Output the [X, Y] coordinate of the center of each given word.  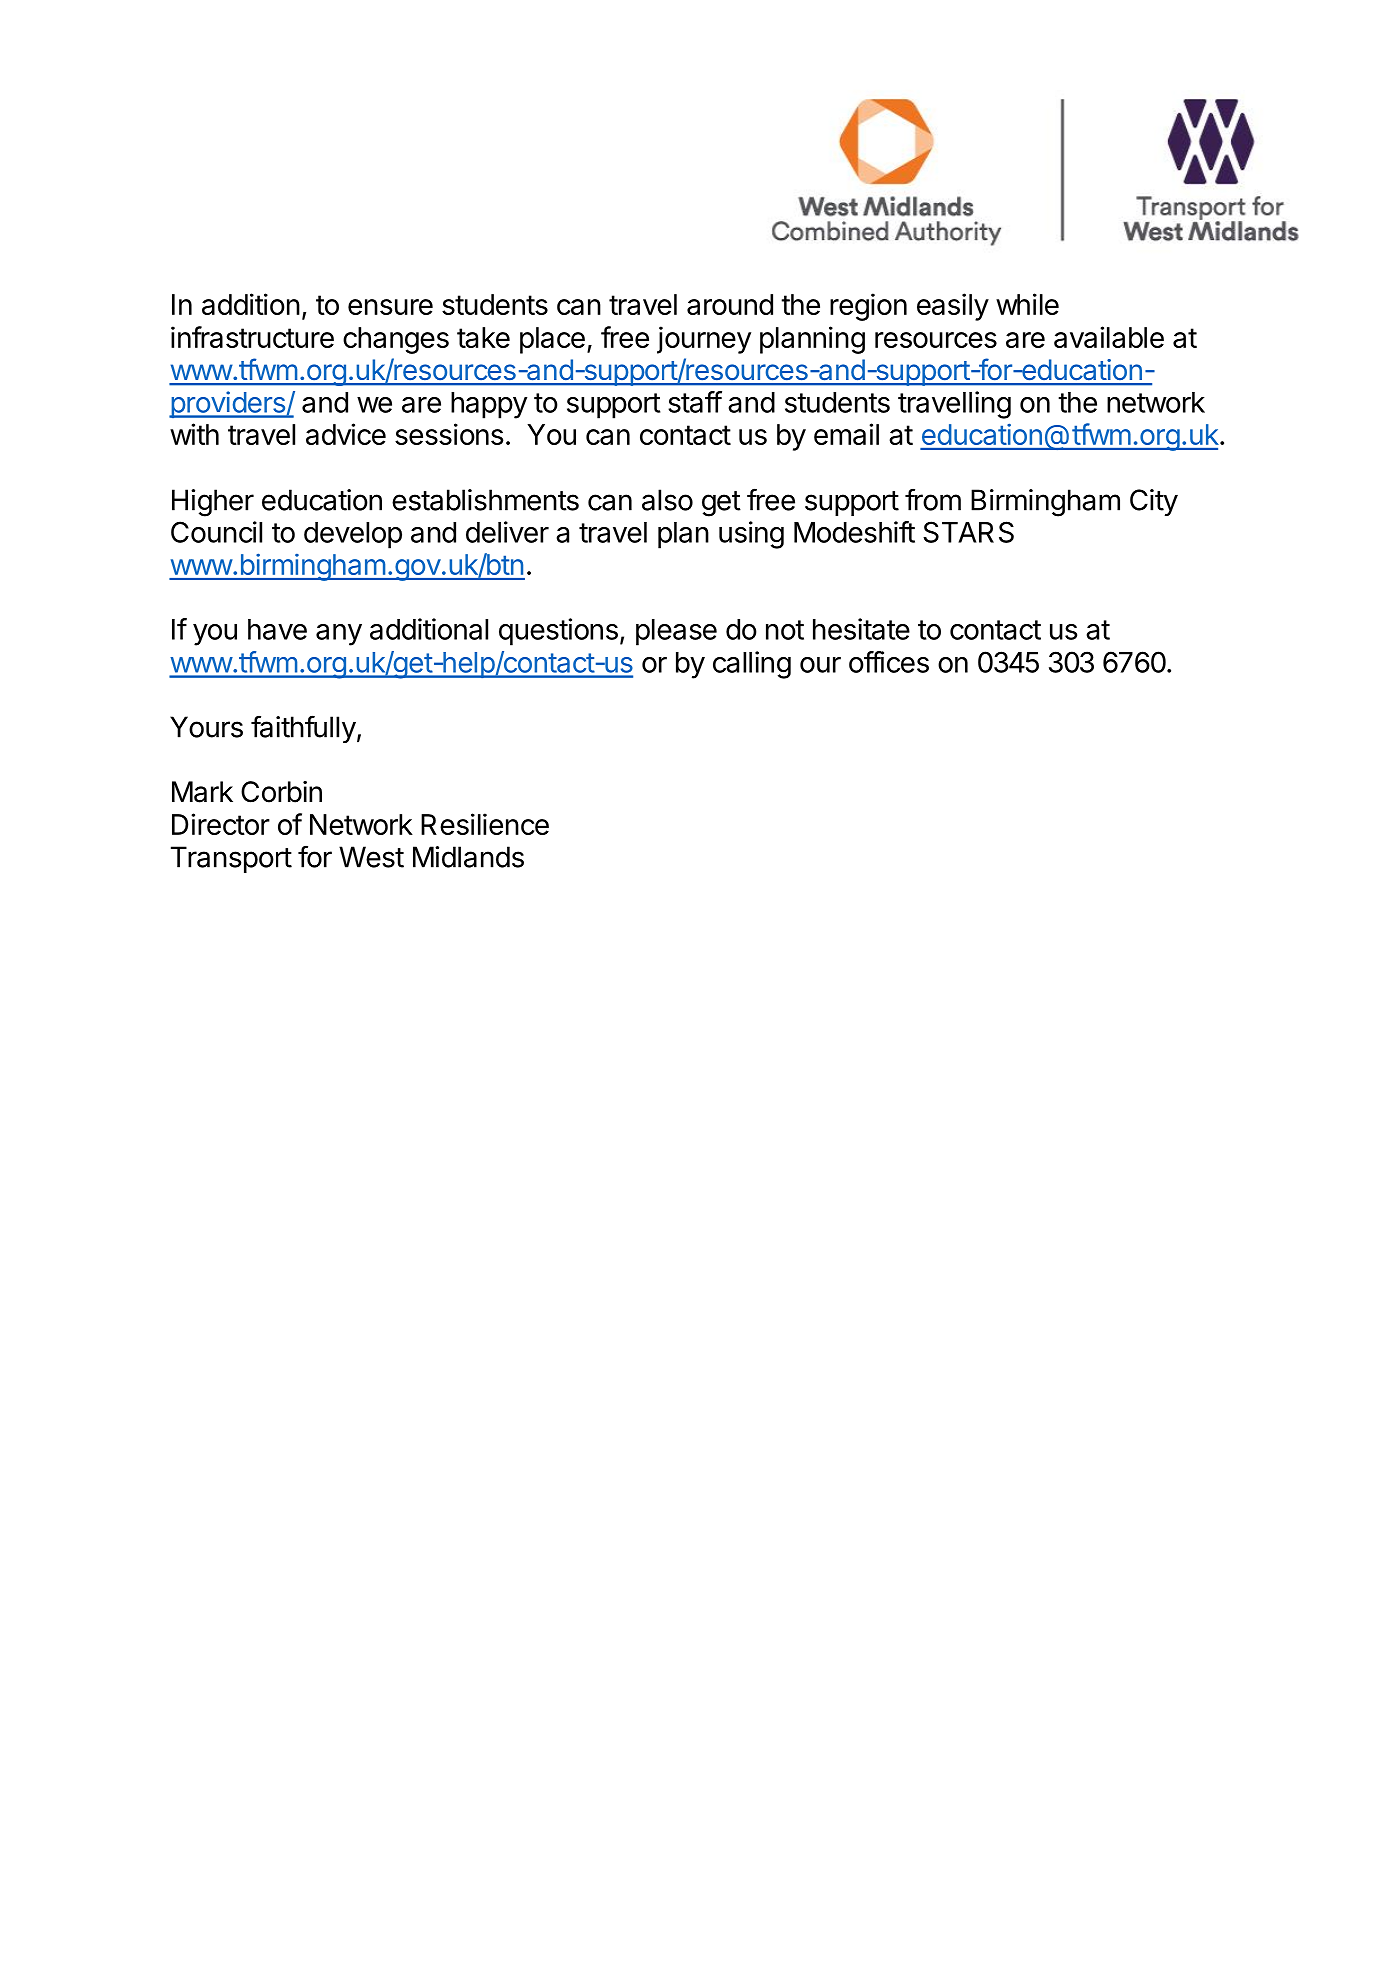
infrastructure [252, 337]
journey [704, 340]
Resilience [485, 824]
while [1027, 304]
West [371, 857]
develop [353, 535]
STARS [968, 532]
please [676, 632]
